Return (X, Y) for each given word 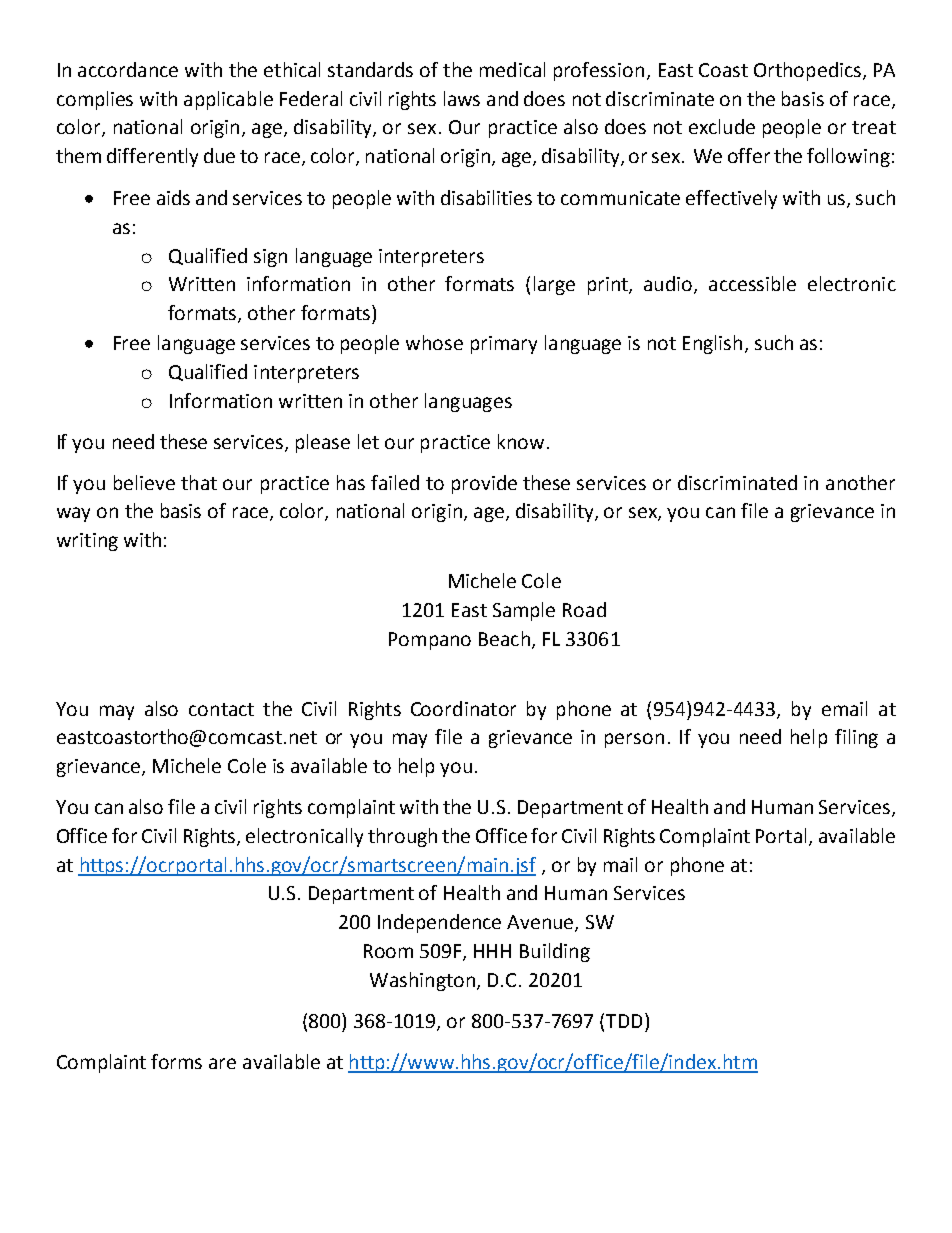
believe (144, 482)
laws (462, 98)
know (521, 441)
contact (221, 709)
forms (176, 1061)
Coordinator (463, 708)
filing (856, 738)
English (712, 344)
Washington (422, 981)
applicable (228, 100)
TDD (624, 1021)
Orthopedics (807, 71)
